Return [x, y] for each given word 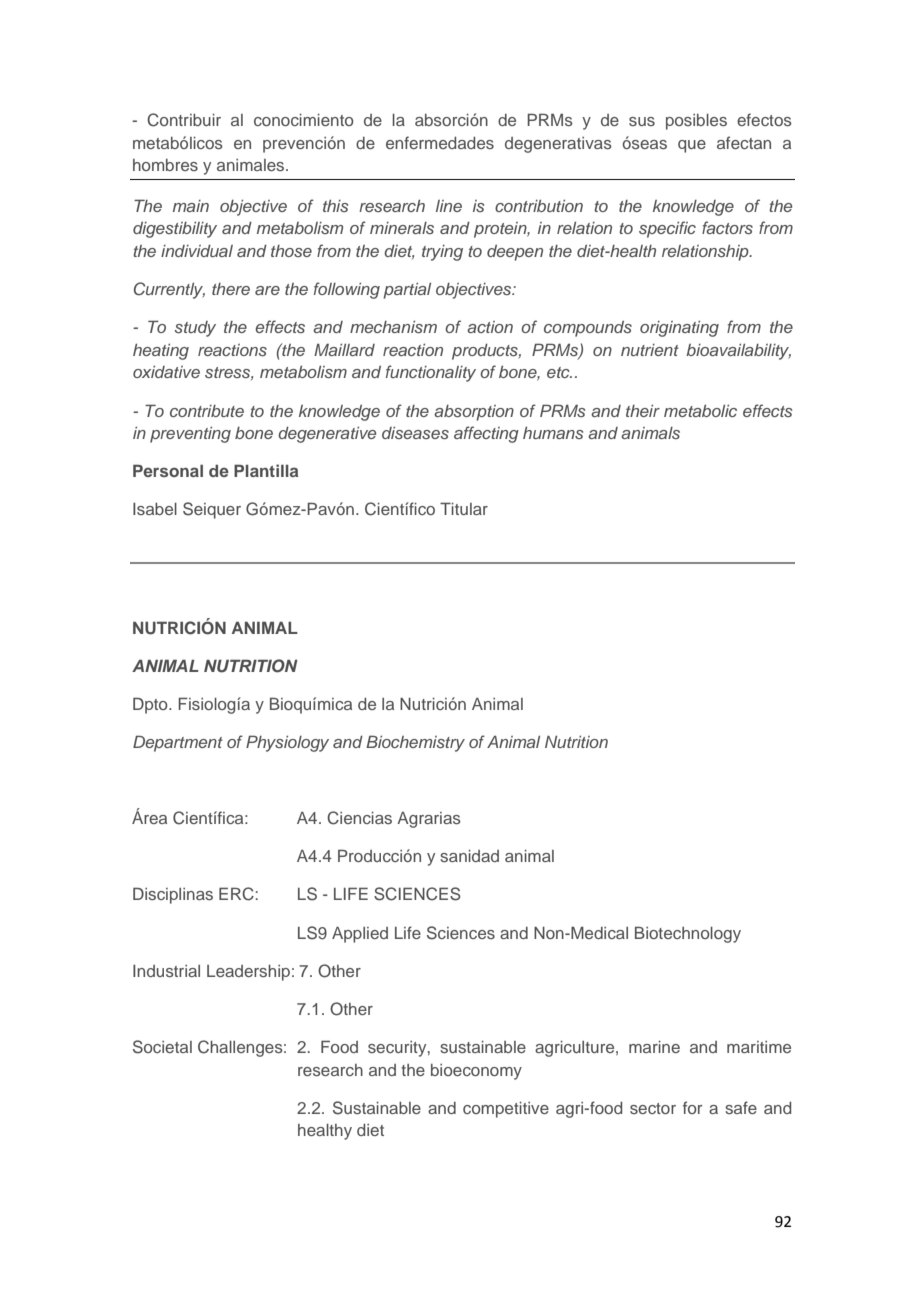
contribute [207, 411]
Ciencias [359, 818]
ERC [236, 894]
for [692, 1107]
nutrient [650, 350]
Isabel [155, 509]
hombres [165, 165]
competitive [506, 1110]
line [449, 206]
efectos [764, 119]
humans [553, 433]
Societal [162, 1047]
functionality [431, 373]
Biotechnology [688, 934]
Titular [464, 508]
